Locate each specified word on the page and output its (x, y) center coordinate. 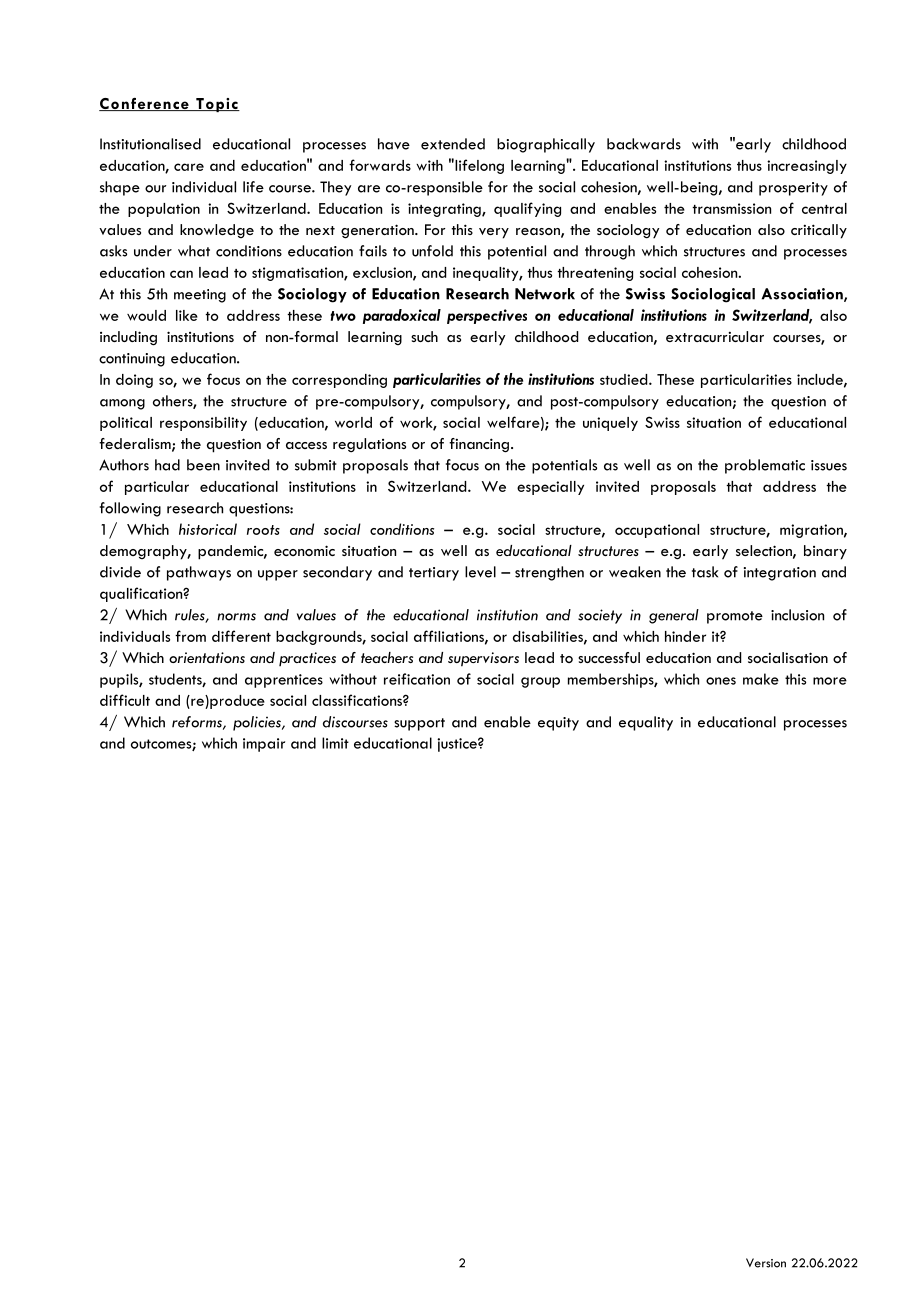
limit (335, 743)
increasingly (807, 167)
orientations (207, 657)
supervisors (483, 659)
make (761, 679)
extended (453, 144)
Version (766, 1263)
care (189, 167)
